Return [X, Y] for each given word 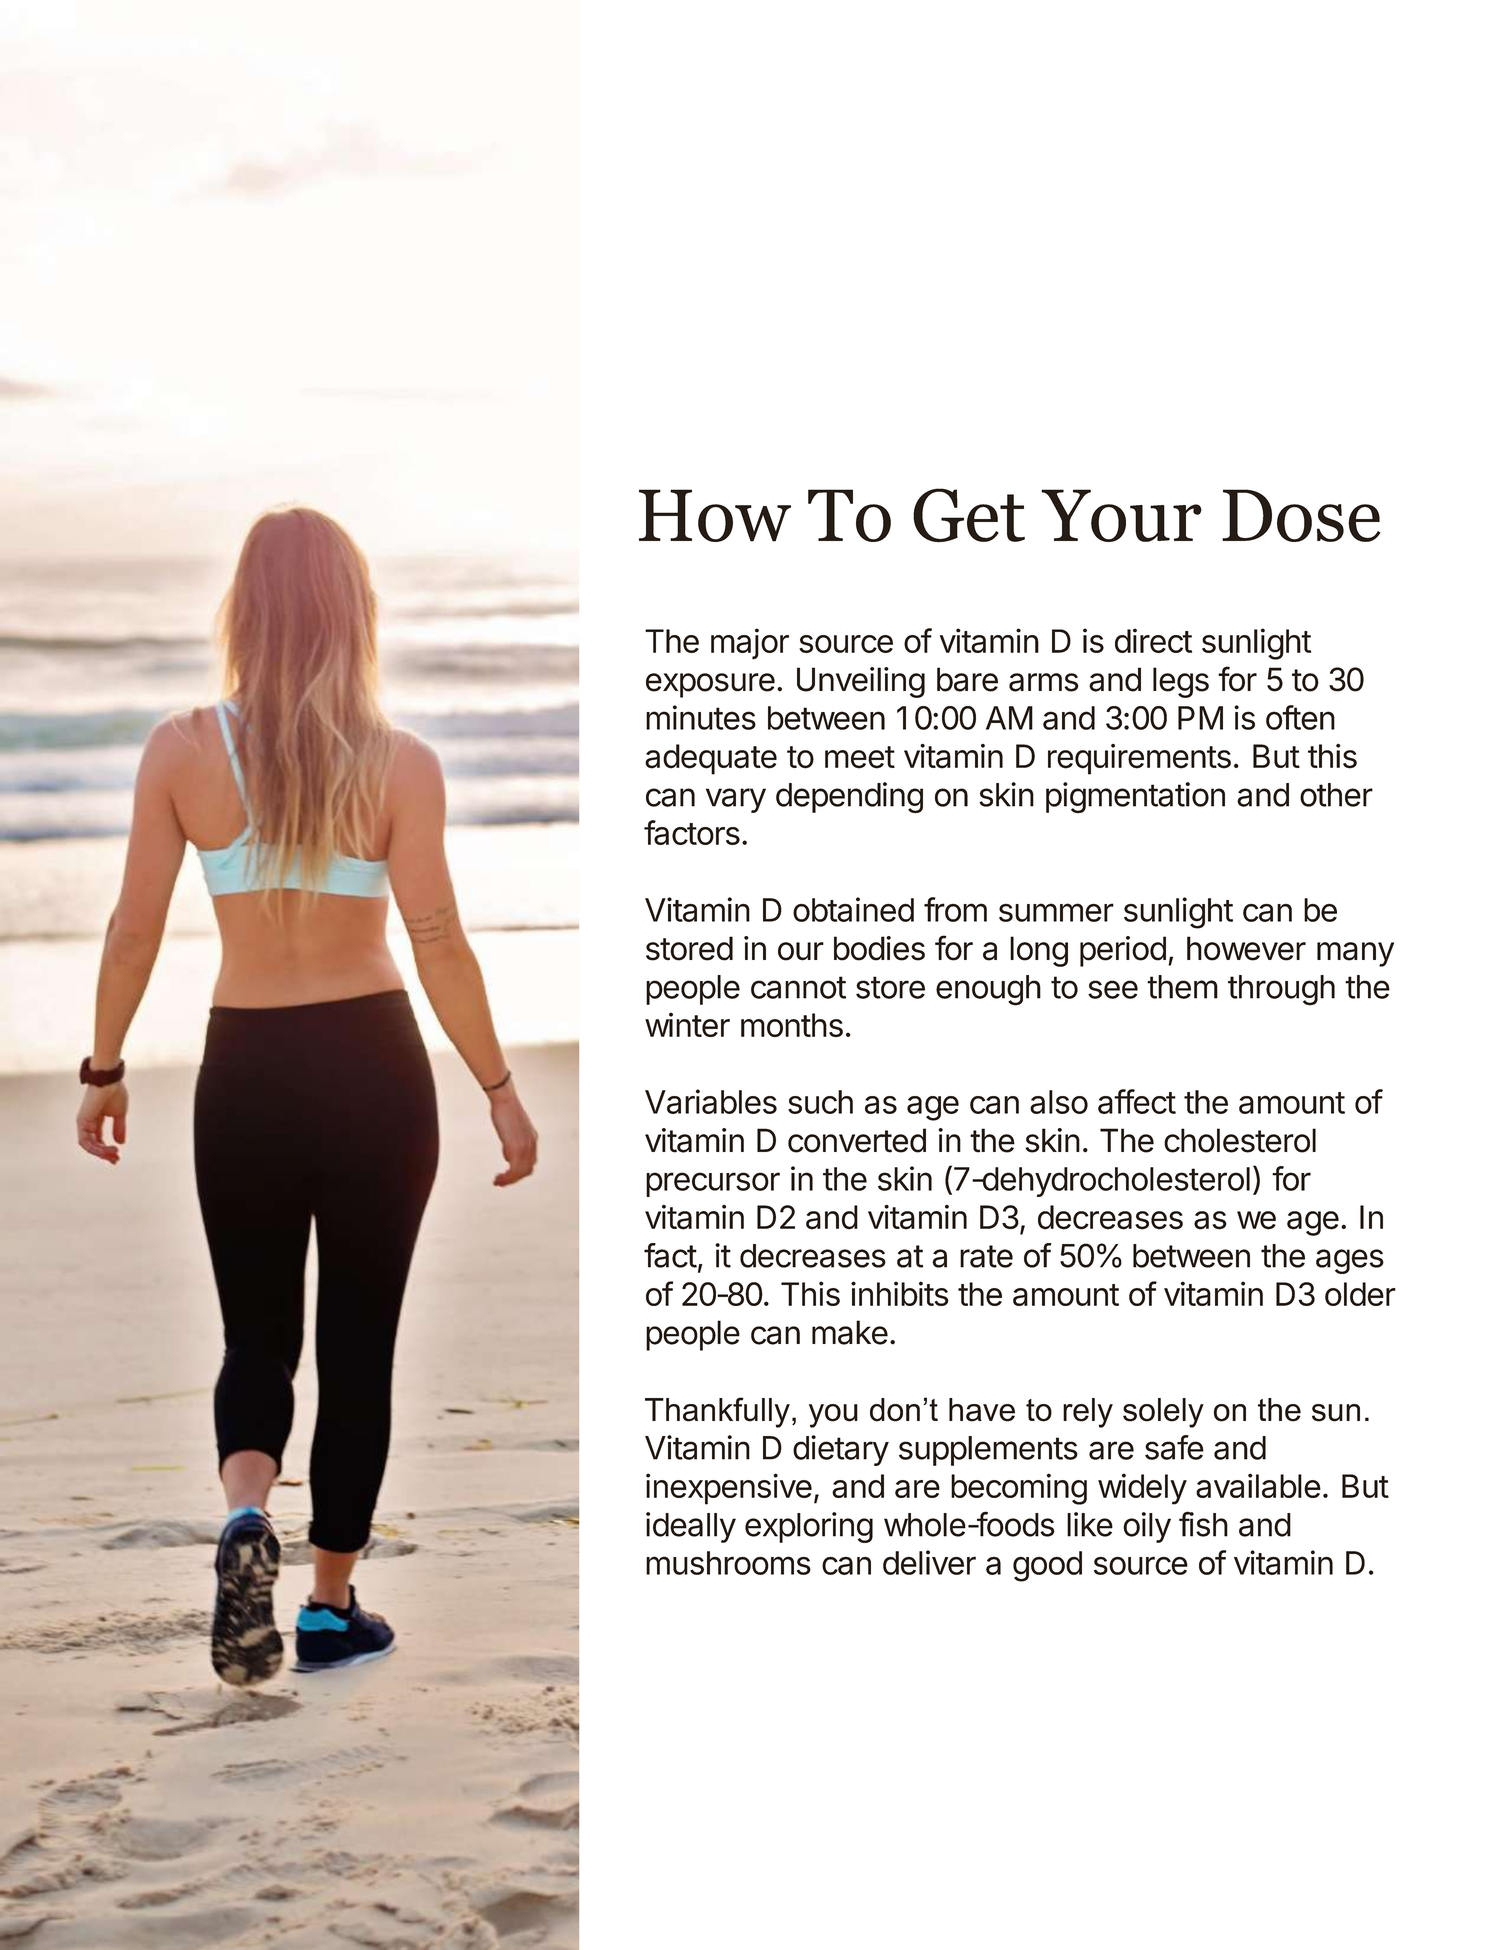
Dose [1301, 515]
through [1281, 990]
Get [969, 515]
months [792, 1025]
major [750, 644]
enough [988, 990]
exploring [809, 1527]
